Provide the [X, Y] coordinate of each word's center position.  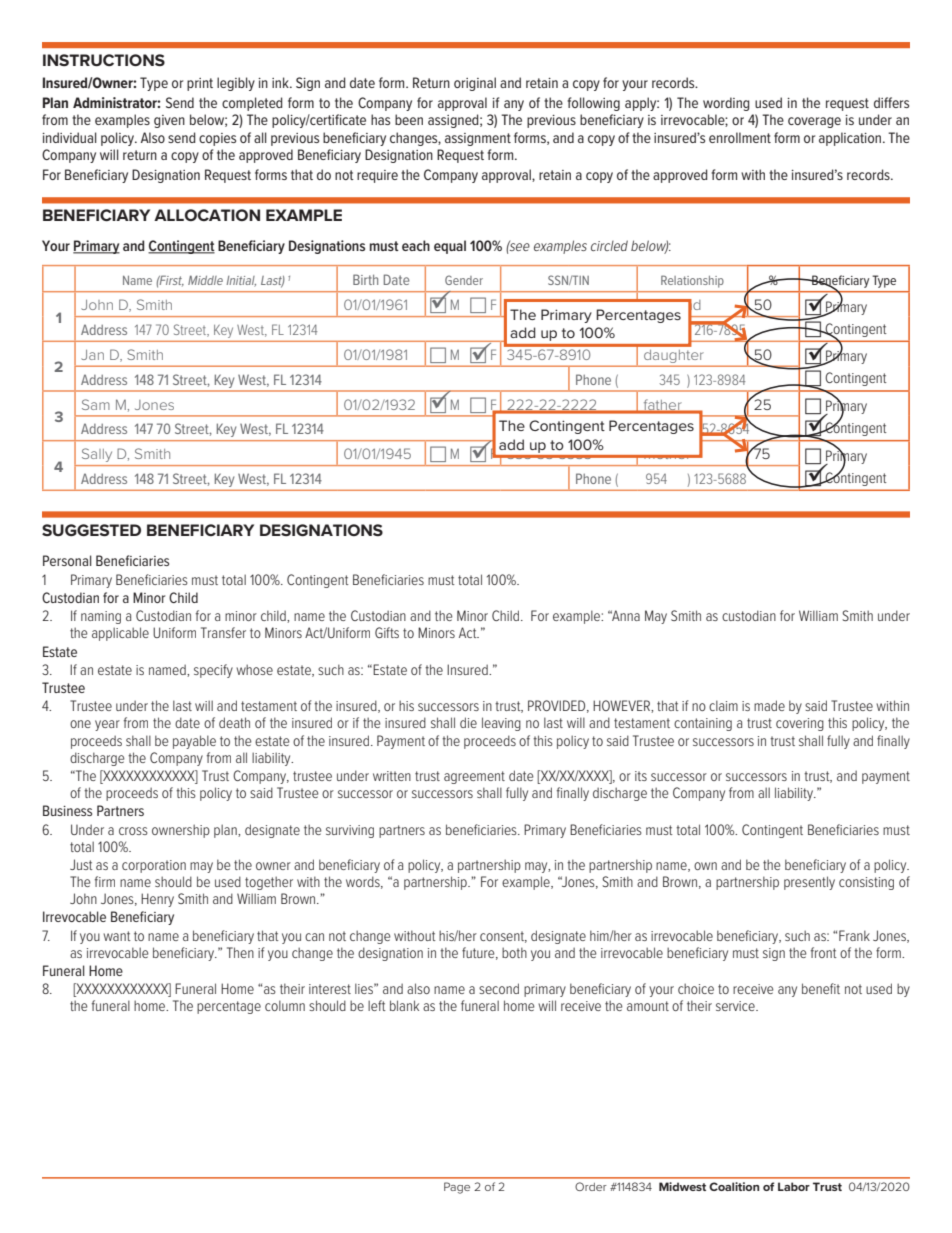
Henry [157, 900]
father [662, 406]
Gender [464, 280]
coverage [814, 122]
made [769, 705]
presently [809, 883]
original [475, 84]
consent [503, 937]
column [285, 1005]
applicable [120, 634]
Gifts [387, 632]
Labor [794, 1186]
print [200, 84]
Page [457, 1188]
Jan [92, 355]
